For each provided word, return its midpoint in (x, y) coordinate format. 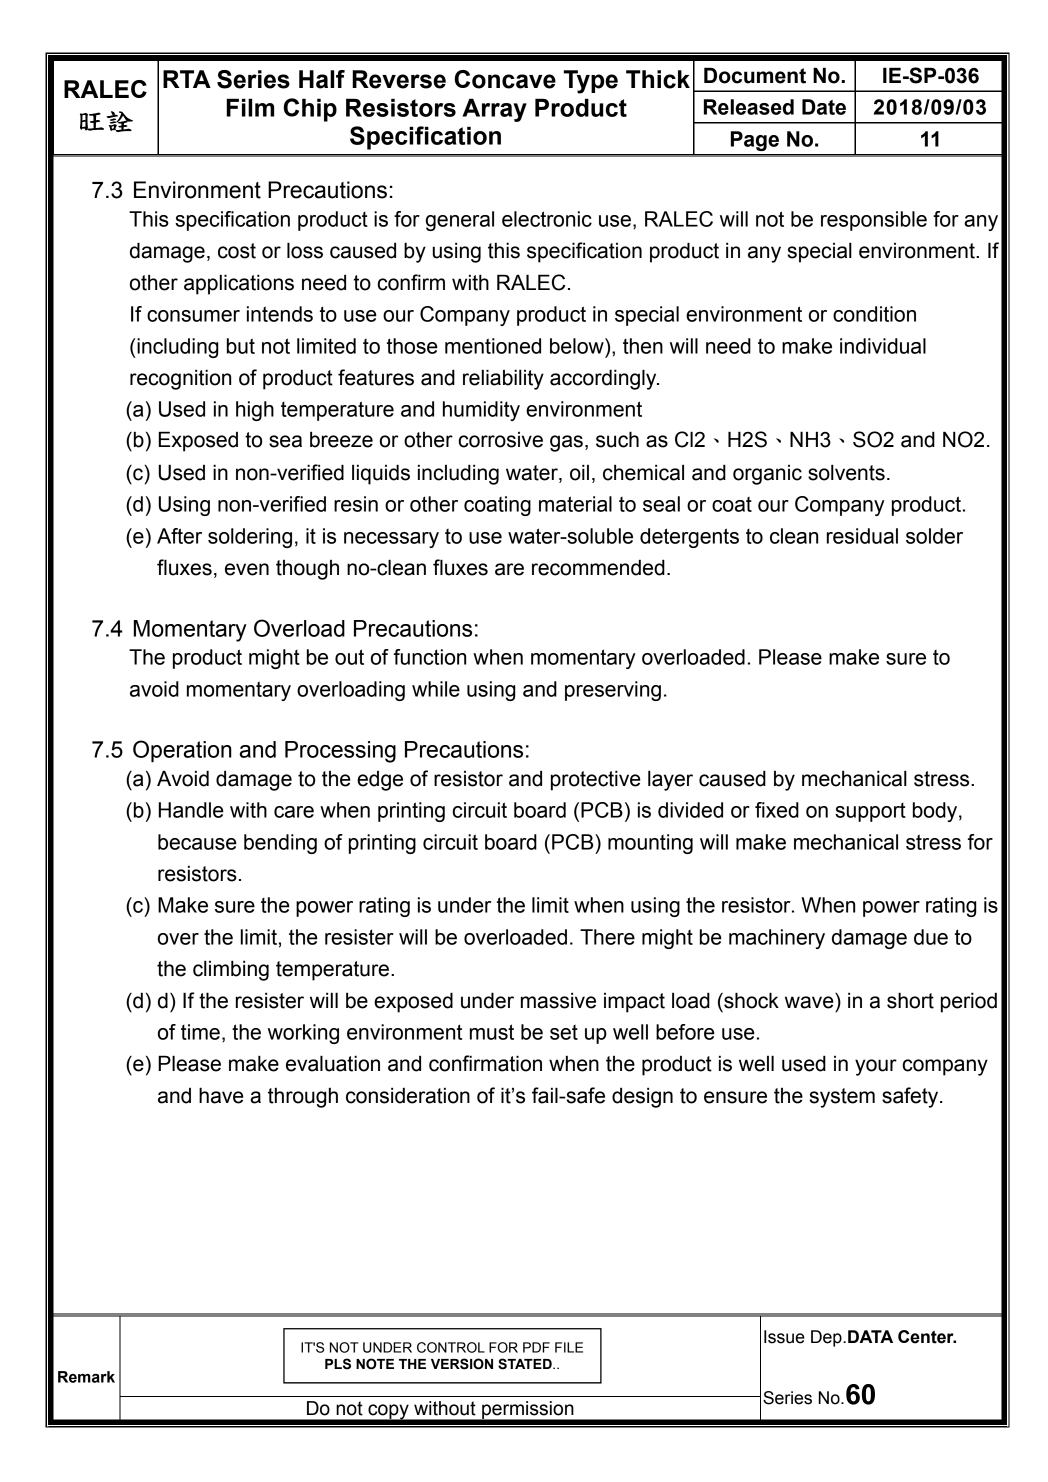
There (607, 937)
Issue (784, 1337)
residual (862, 536)
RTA (187, 79)
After (179, 536)
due (931, 937)
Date (824, 107)
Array (494, 110)
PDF (536, 1347)
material (575, 504)
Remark (86, 1377)
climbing (231, 970)
